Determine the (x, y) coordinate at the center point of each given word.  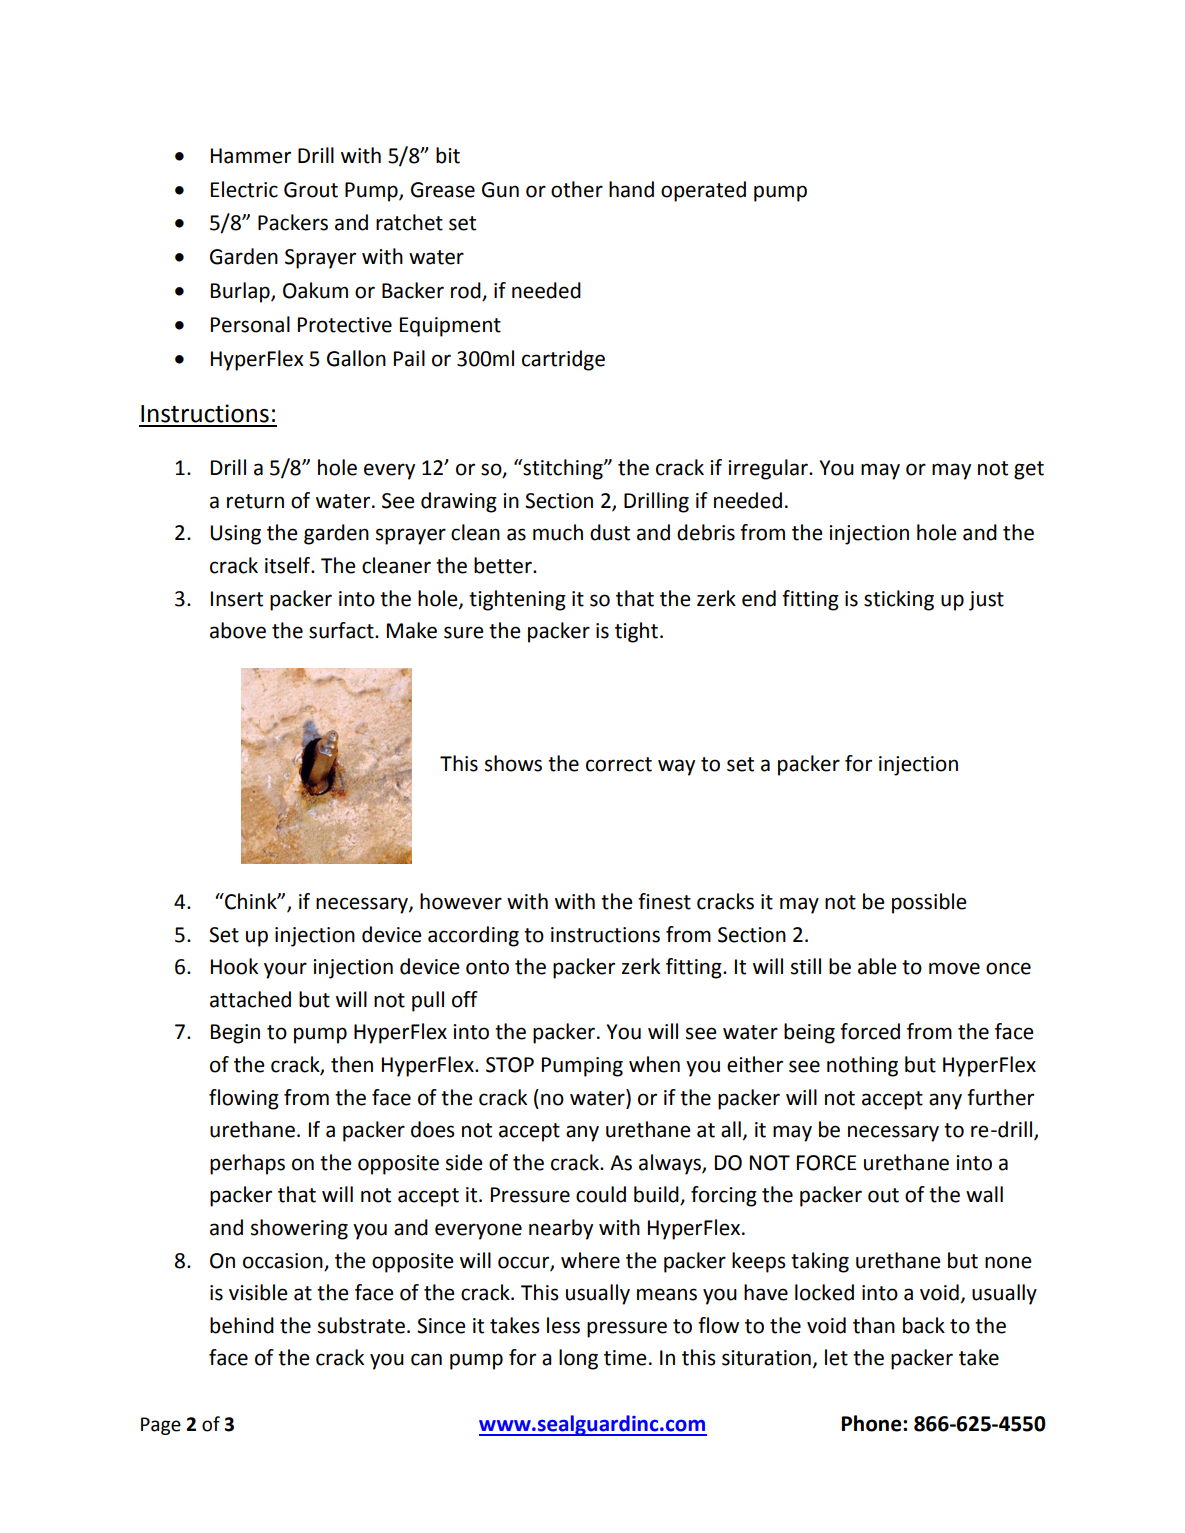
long (578, 1359)
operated (703, 191)
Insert (237, 599)
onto (487, 967)
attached (250, 999)
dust (610, 532)
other (577, 189)
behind (242, 1325)
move (954, 968)
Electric (244, 189)
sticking (899, 600)
